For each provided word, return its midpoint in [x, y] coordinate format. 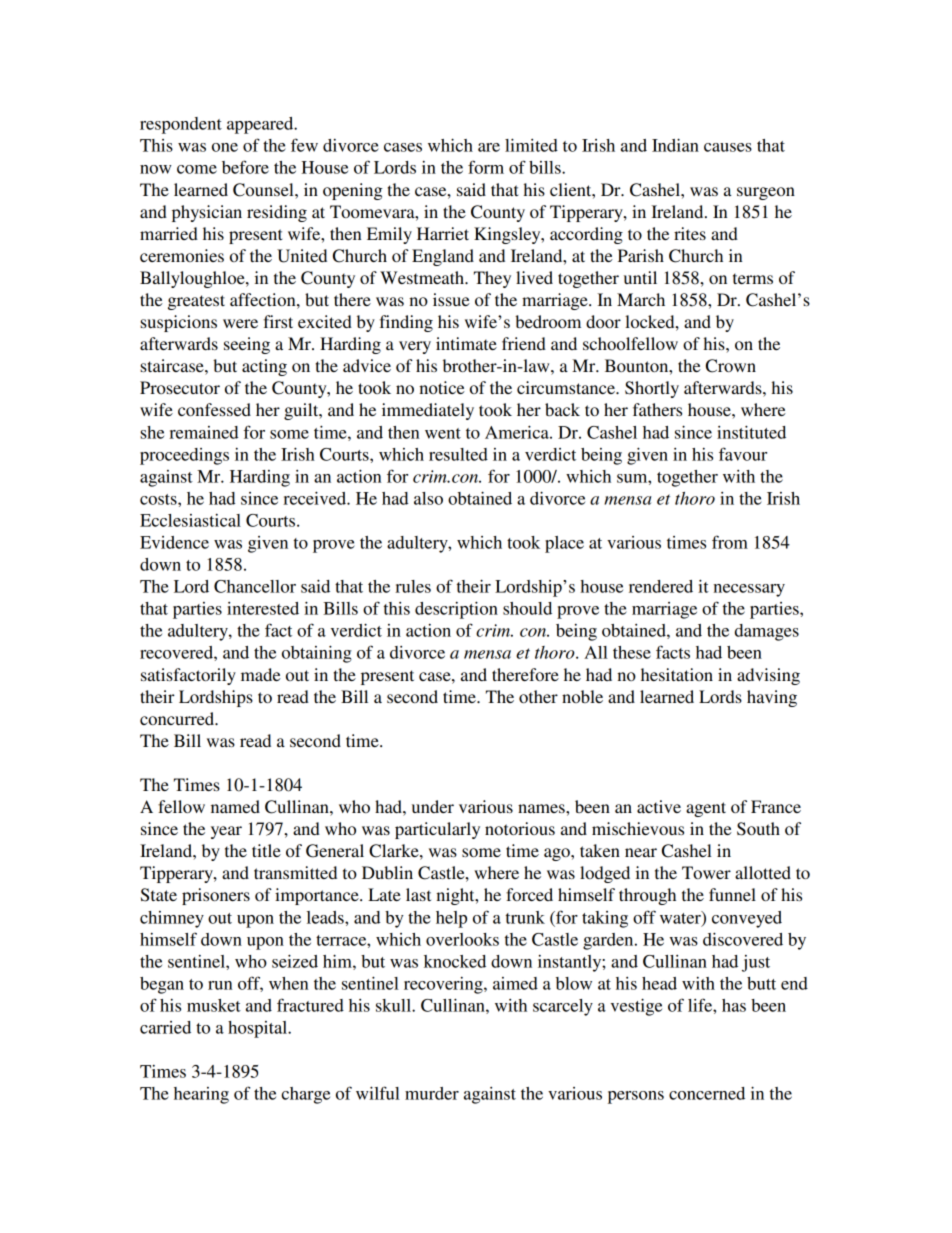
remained [203, 432]
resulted [458, 454]
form [486, 167]
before [245, 167]
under [433, 806]
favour [743, 454]
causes [728, 147]
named [235, 806]
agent [706, 809]
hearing [201, 1095]
